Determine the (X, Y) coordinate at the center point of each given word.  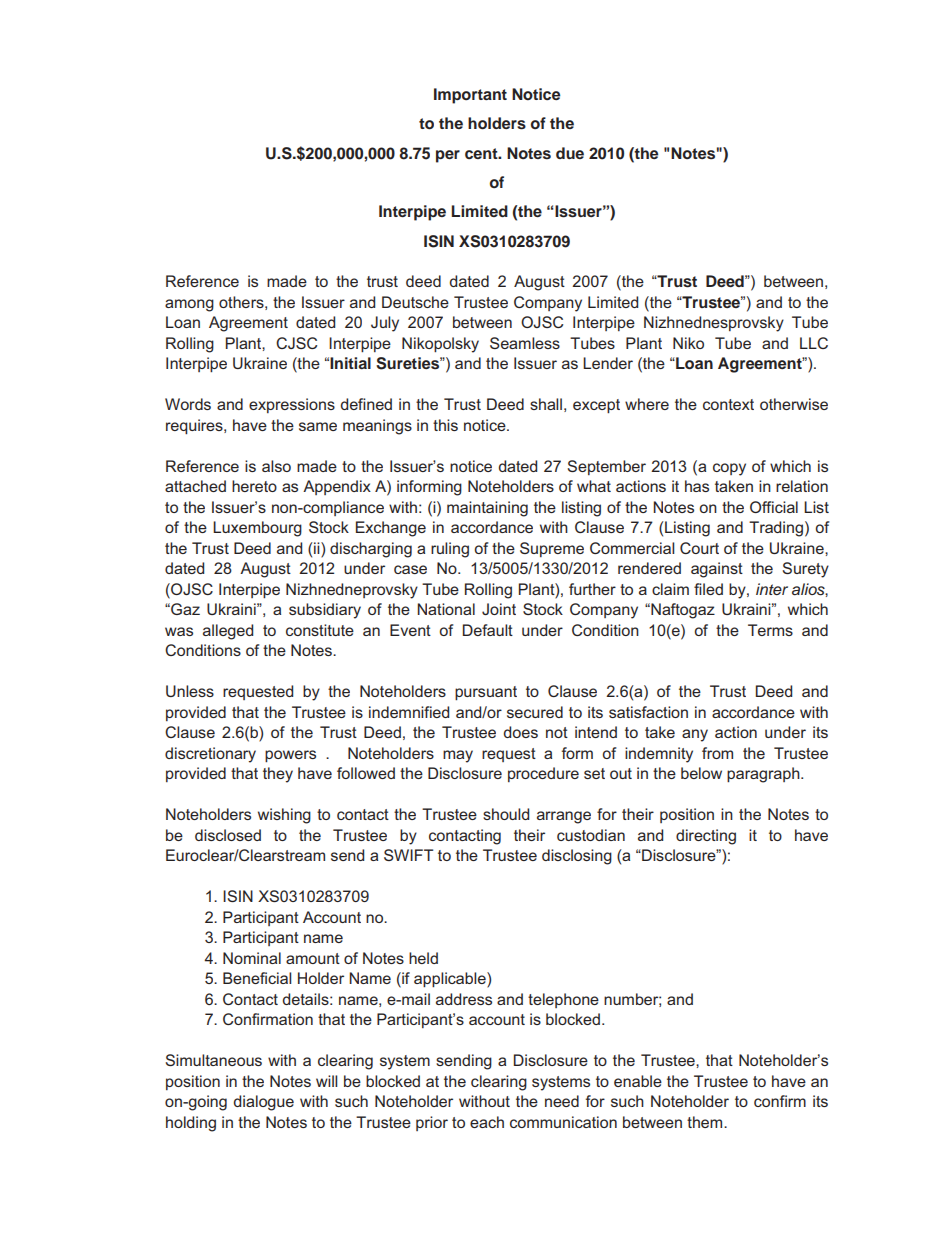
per (448, 156)
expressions (292, 405)
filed (708, 589)
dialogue (264, 1103)
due (570, 153)
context (728, 404)
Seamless (525, 343)
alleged (228, 632)
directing (706, 837)
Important (470, 96)
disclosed (228, 835)
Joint (499, 609)
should (506, 814)
